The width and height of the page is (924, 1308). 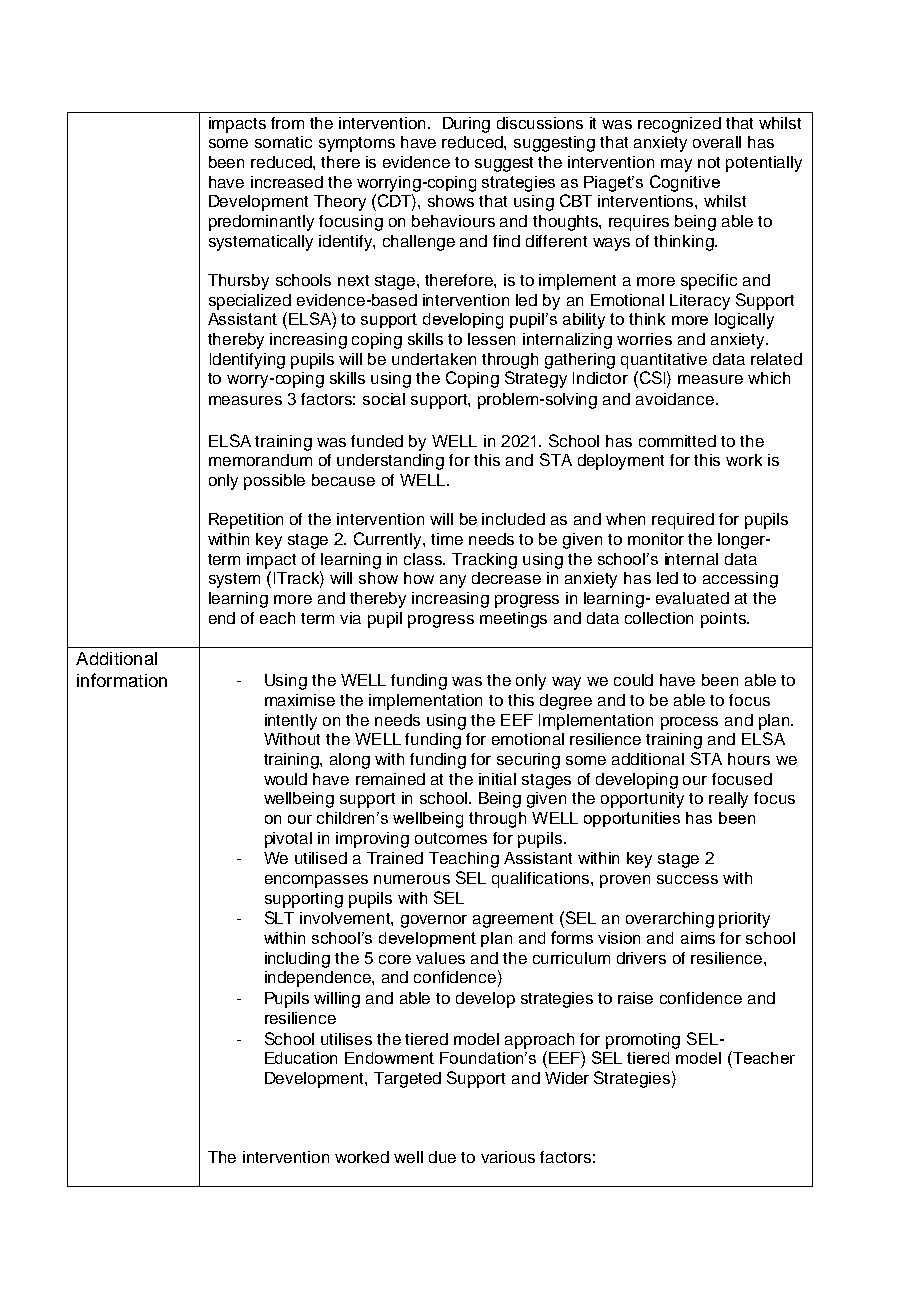 What do you see at coordinates (283, 142) in the page?
I see `somatic` at bounding box center [283, 142].
